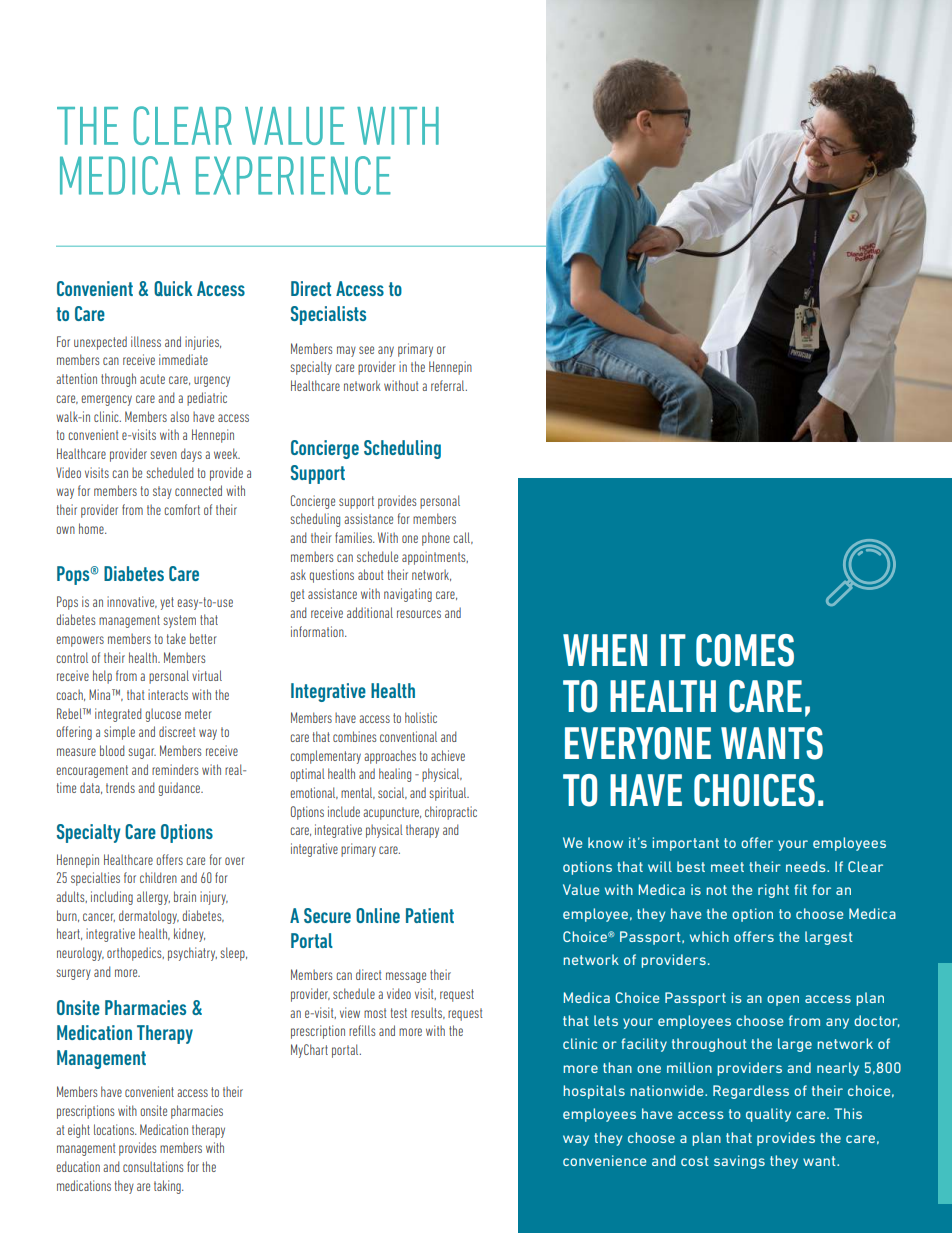  What do you see at coordinates (462, 538) in the page?
I see `call` at bounding box center [462, 538].
